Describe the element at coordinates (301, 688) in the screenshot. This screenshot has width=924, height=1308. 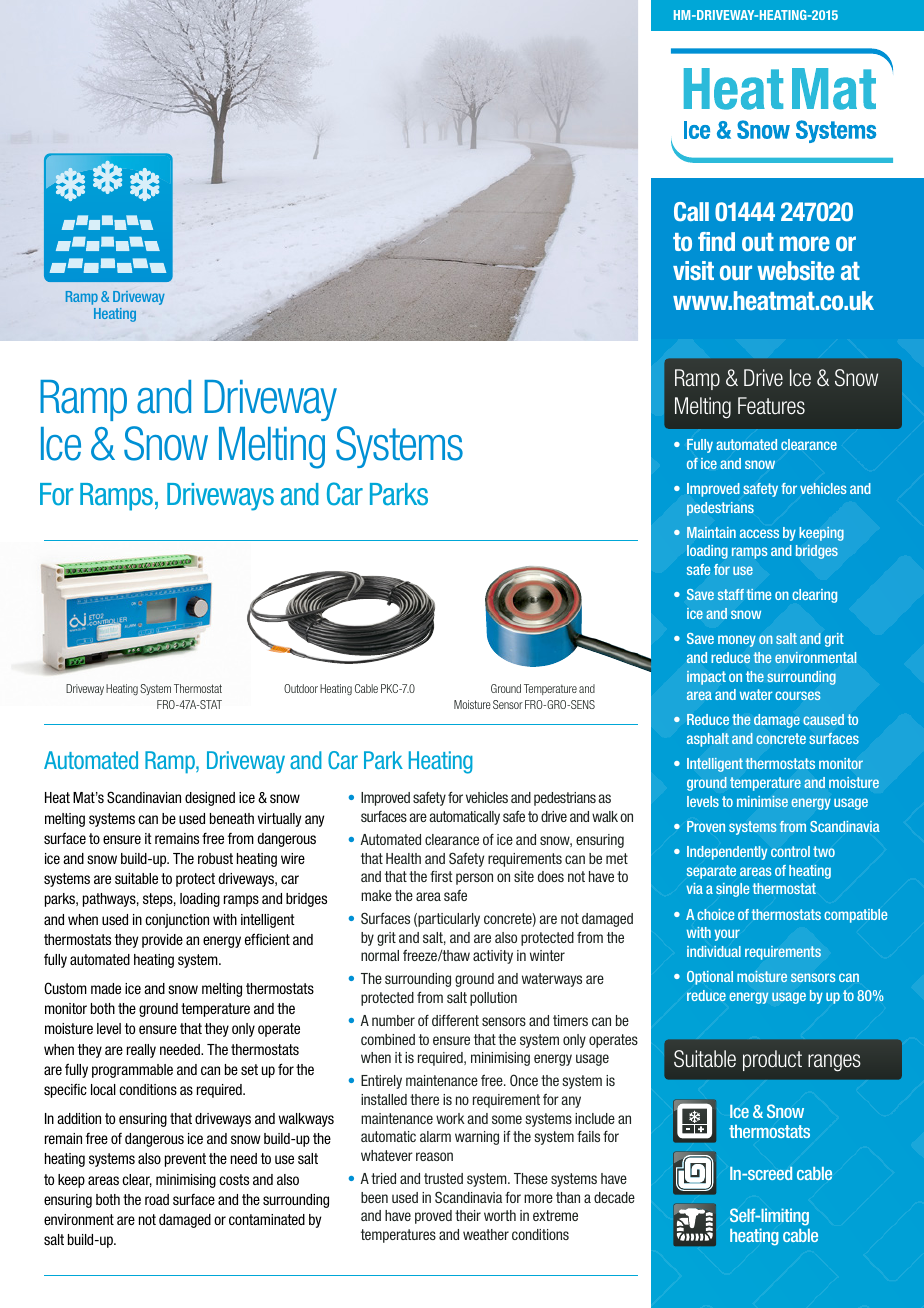
I see `Outdoor` at that location.
